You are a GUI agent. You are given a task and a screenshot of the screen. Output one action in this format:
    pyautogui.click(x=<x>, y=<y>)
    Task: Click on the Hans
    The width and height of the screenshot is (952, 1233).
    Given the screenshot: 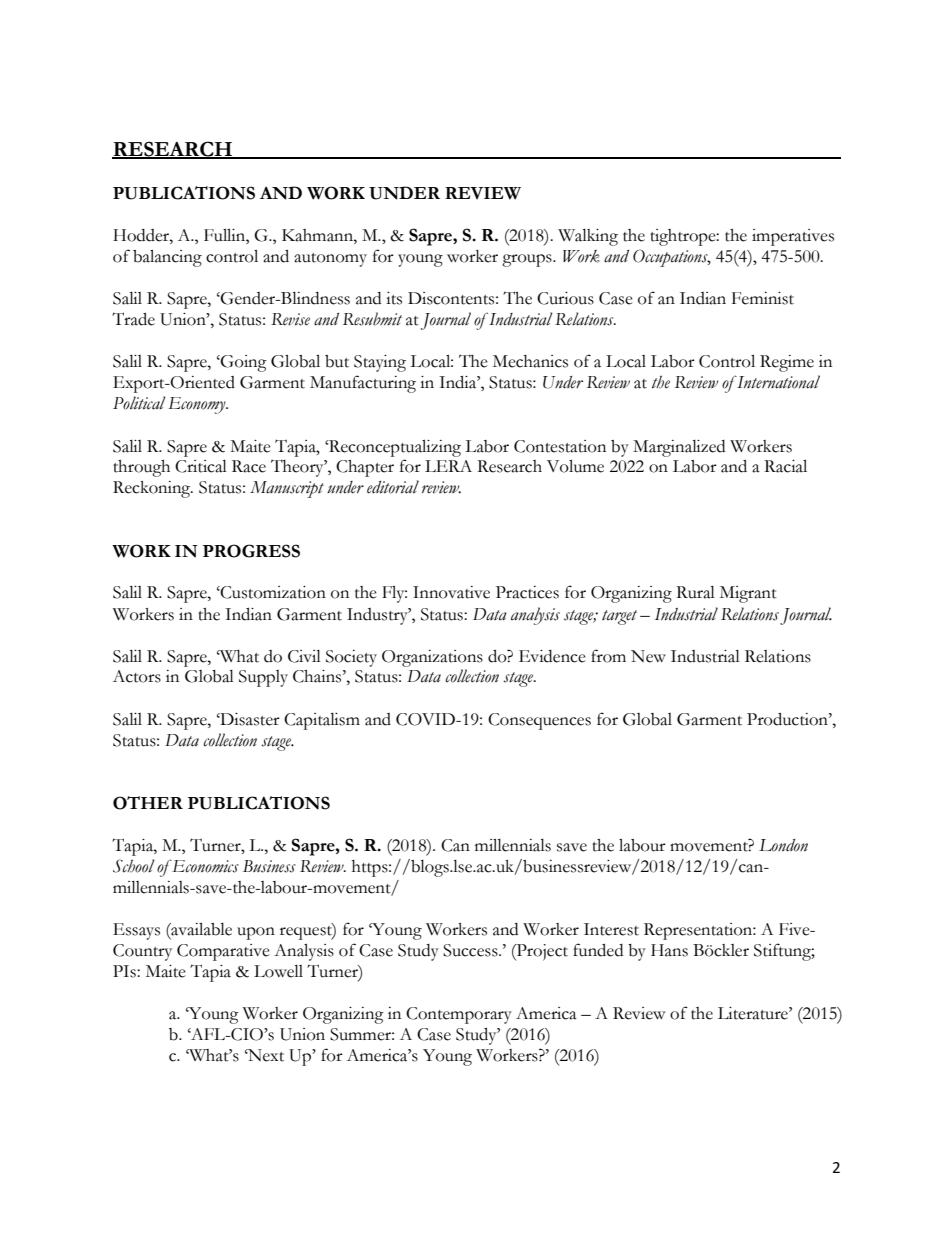 What is the action you would take?
    pyautogui.click(x=669, y=950)
